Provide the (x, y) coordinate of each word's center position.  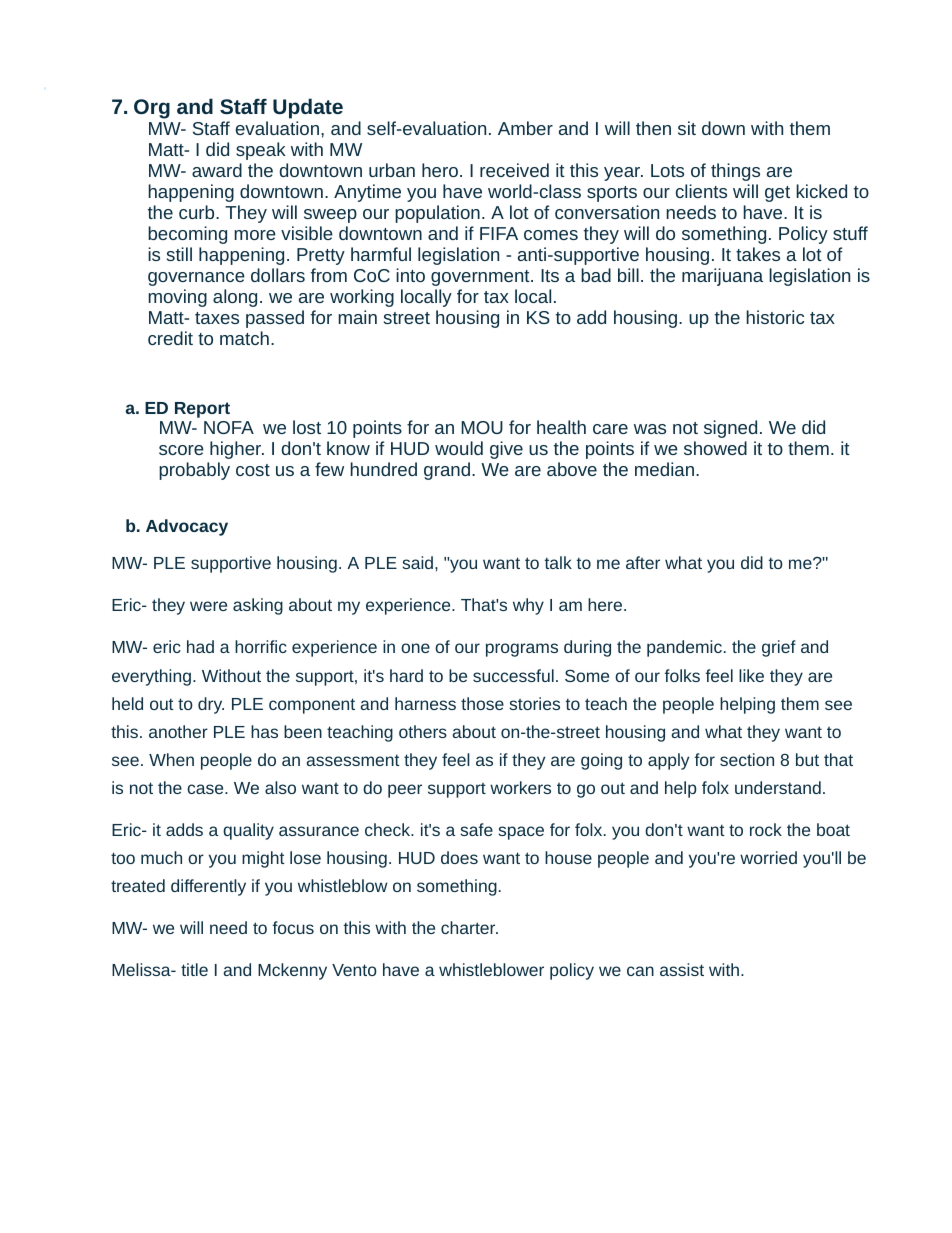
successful (513, 675)
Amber (525, 128)
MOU (482, 427)
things (735, 172)
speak (261, 151)
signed (730, 429)
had (200, 646)
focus (293, 927)
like (751, 675)
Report (202, 410)
